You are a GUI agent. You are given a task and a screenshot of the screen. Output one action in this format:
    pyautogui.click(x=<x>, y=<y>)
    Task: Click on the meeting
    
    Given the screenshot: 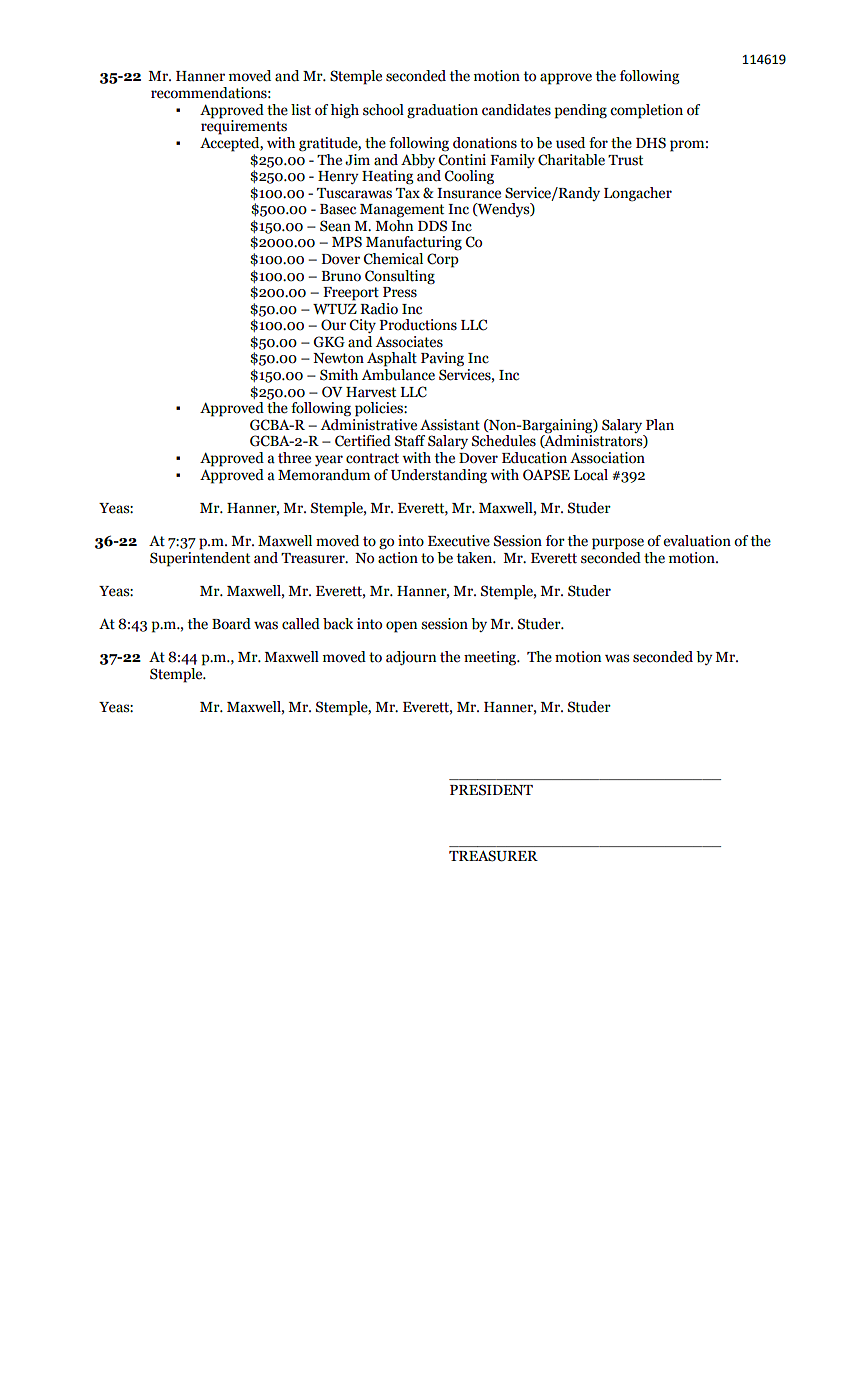 What is the action you would take?
    pyautogui.click(x=491, y=658)
